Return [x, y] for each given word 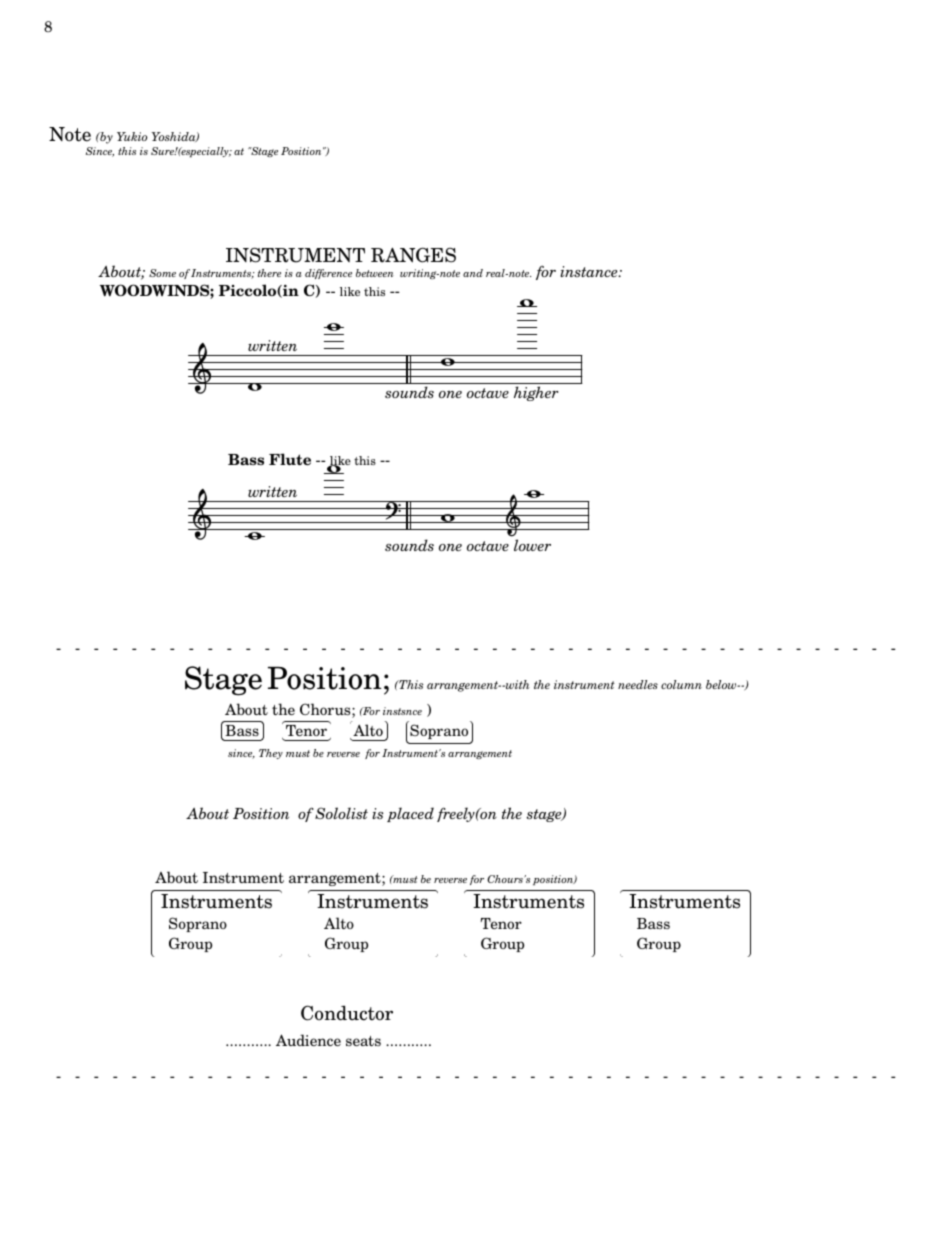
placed [410, 814]
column [681, 684]
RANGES [413, 255]
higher [536, 393]
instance [590, 271]
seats [363, 1041]
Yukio [132, 136]
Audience [308, 1040]
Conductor [347, 1013]
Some [162, 273]
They [271, 754]
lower [532, 545]
